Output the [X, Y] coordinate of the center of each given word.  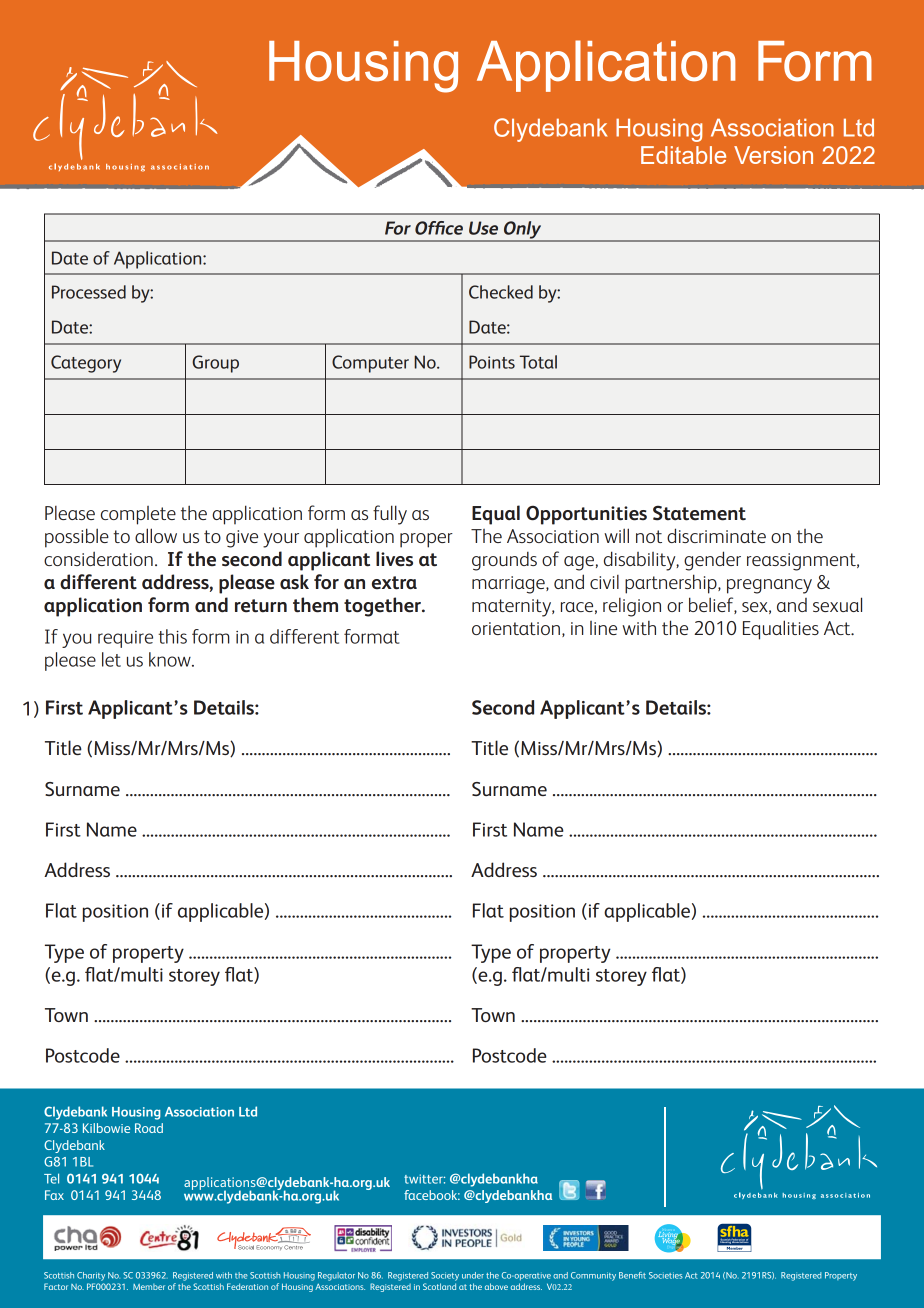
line [603, 628]
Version [773, 155]
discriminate [716, 535]
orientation [516, 628]
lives [394, 559]
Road [149, 1128]
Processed [89, 292]
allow [156, 535]
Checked [501, 292]
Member [149, 1287]
